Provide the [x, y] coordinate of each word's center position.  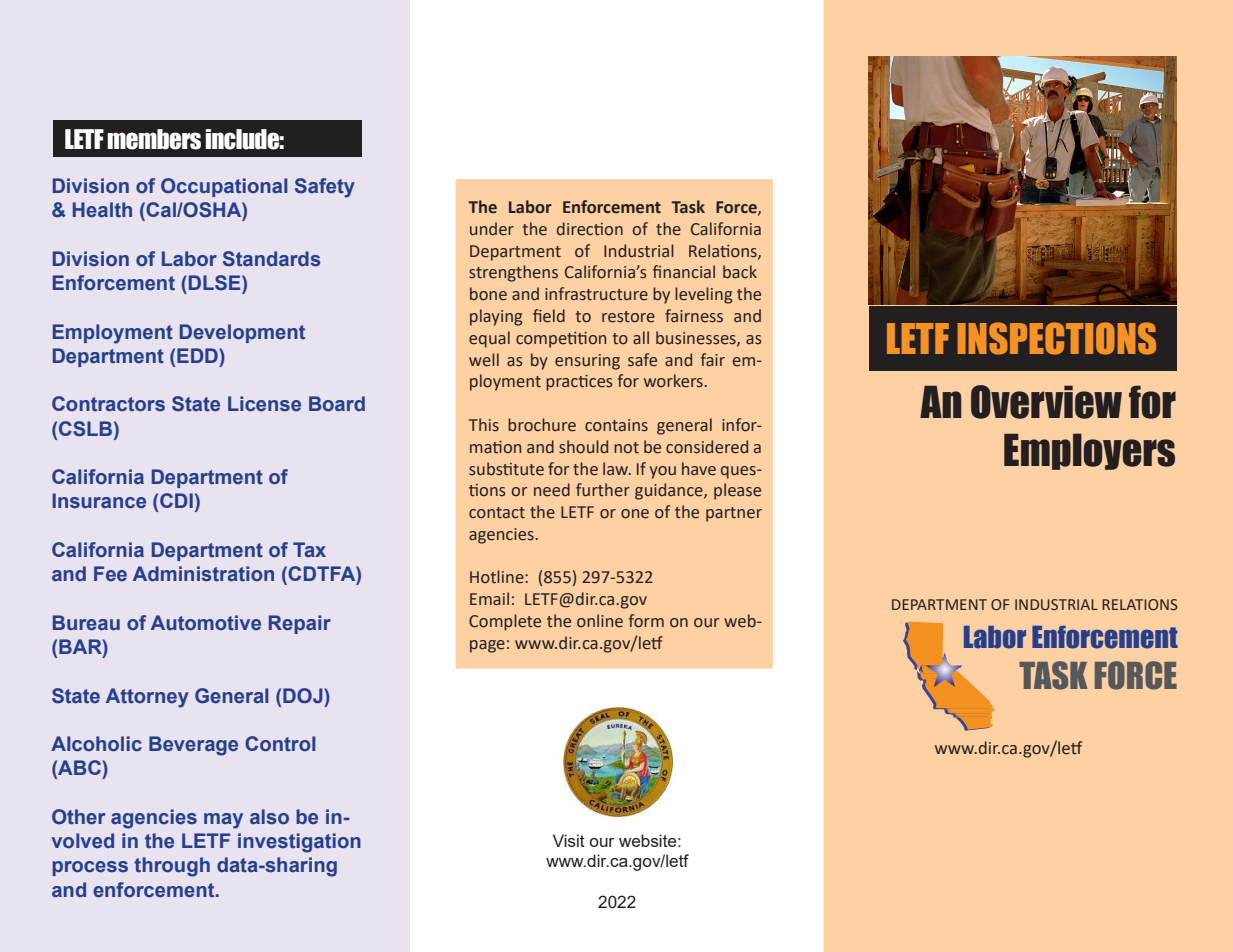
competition [561, 340]
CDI [176, 500]
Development [242, 333]
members [154, 139]
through [172, 867]
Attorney [147, 698]
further [603, 490]
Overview [1046, 402]
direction [590, 229]
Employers [1089, 452]
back [740, 272]
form [646, 621]
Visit [569, 840]
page [487, 646]
